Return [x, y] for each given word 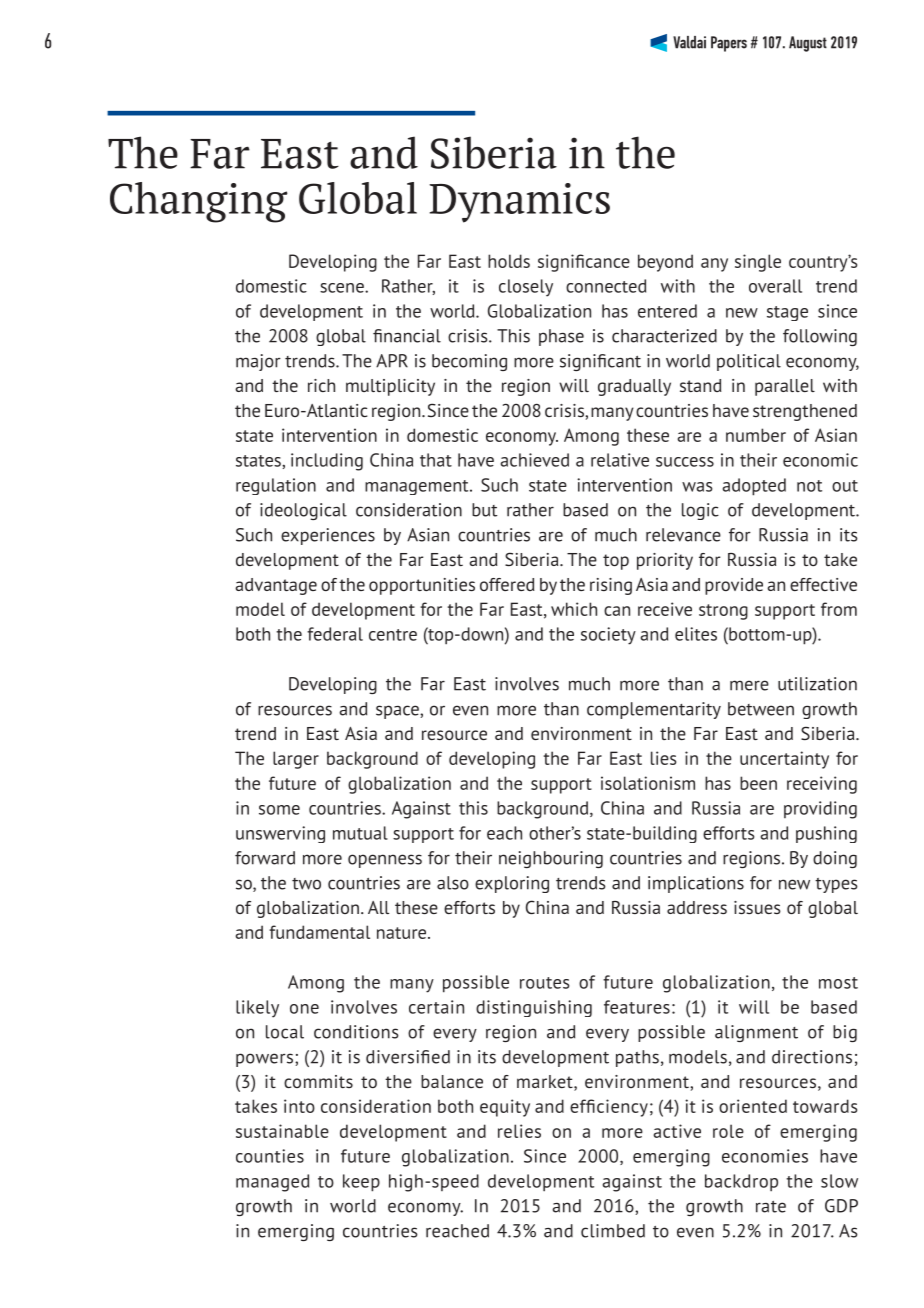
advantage [276, 586]
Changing [199, 202]
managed [272, 1183]
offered [507, 584]
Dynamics [519, 203]
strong [723, 612]
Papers [729, 44]
